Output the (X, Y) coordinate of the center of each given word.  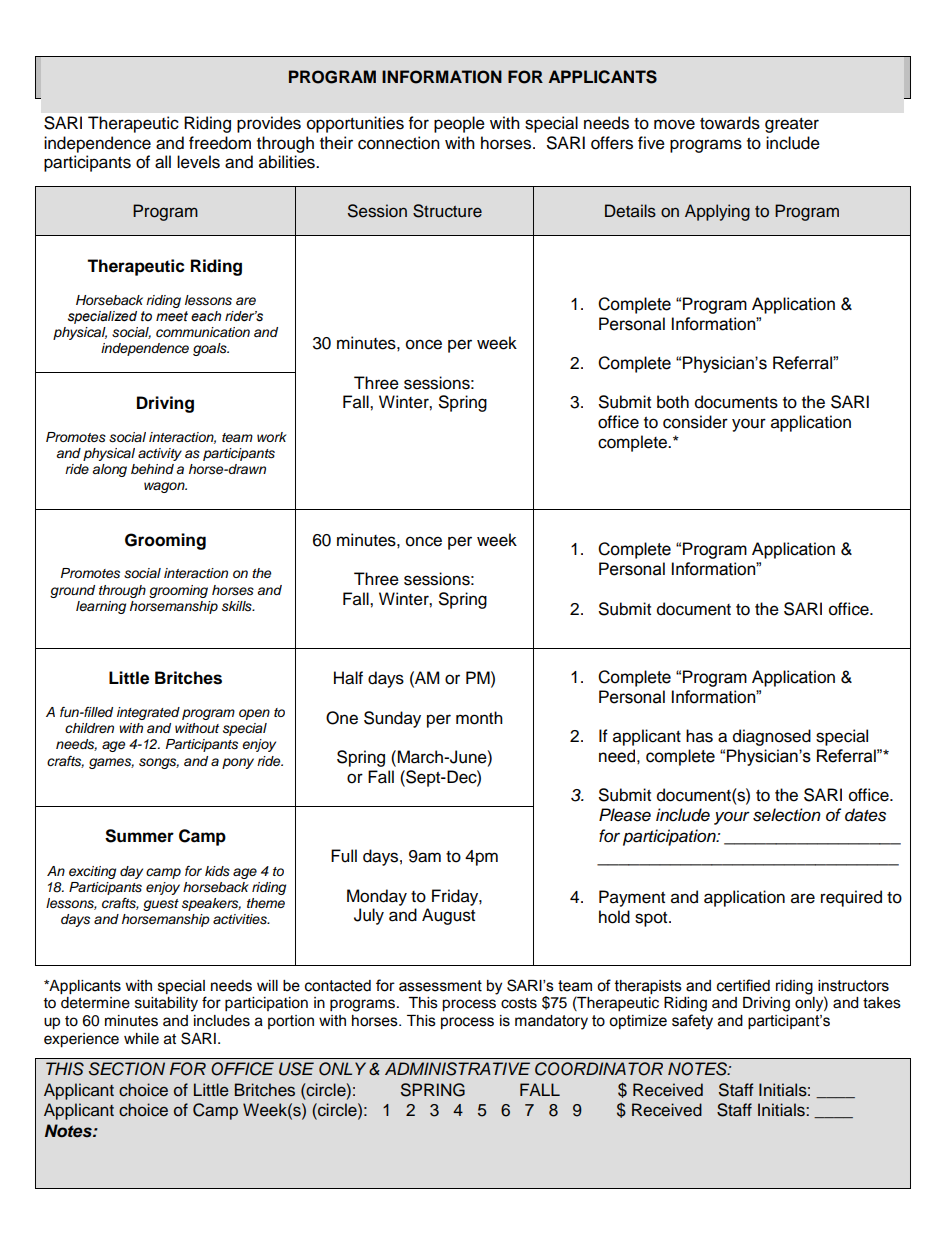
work (272, 437)
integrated (148, 713)
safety (692, 1022)
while (141, 1039)
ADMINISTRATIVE (457, 1069)
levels (198, 162)
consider (695, 422)
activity (160, 454)
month (479, 718)
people (459, 124)
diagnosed (772, 737)
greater (792, 125)
